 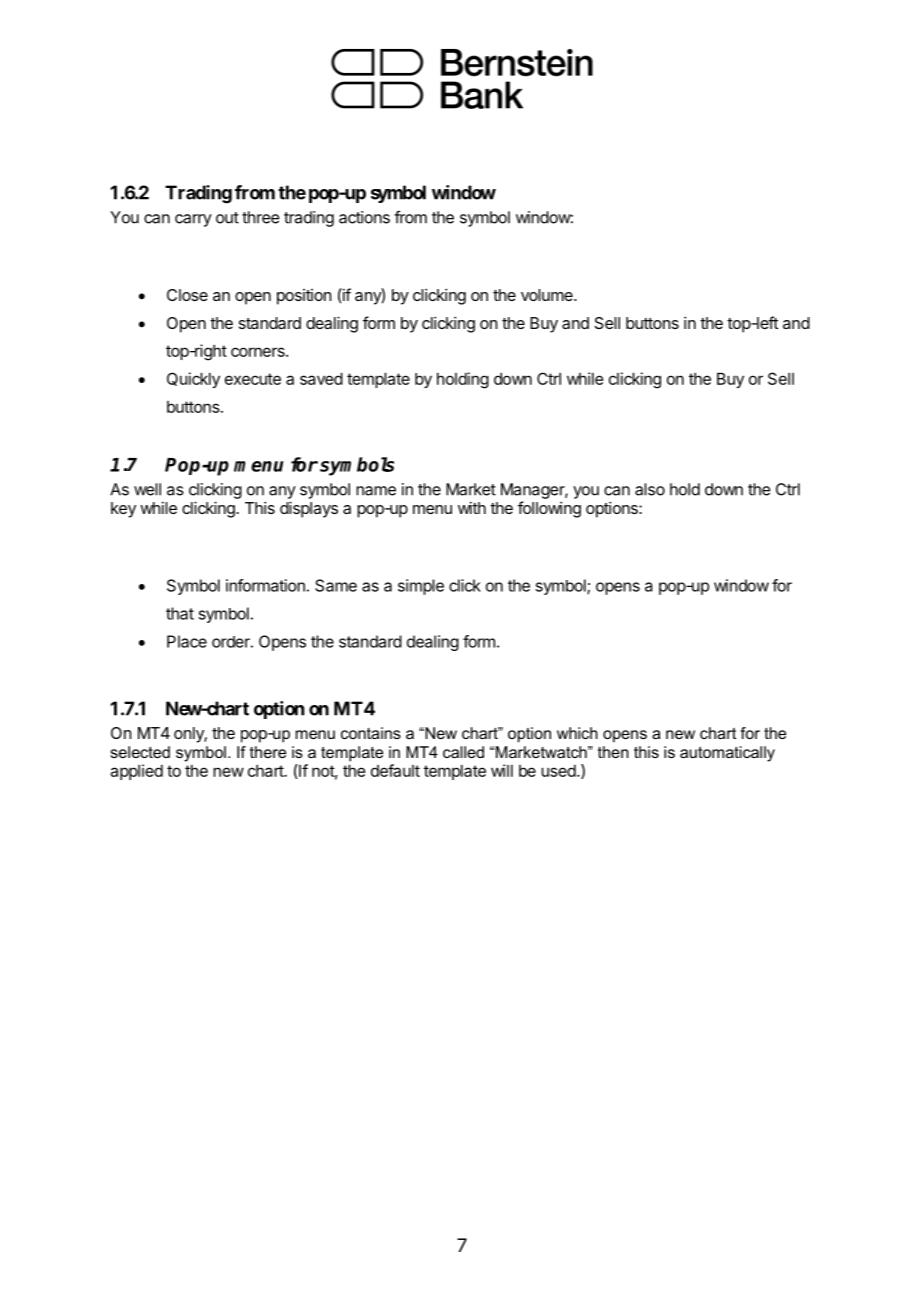 I want to click on saved, so click(x=321, y=379).
